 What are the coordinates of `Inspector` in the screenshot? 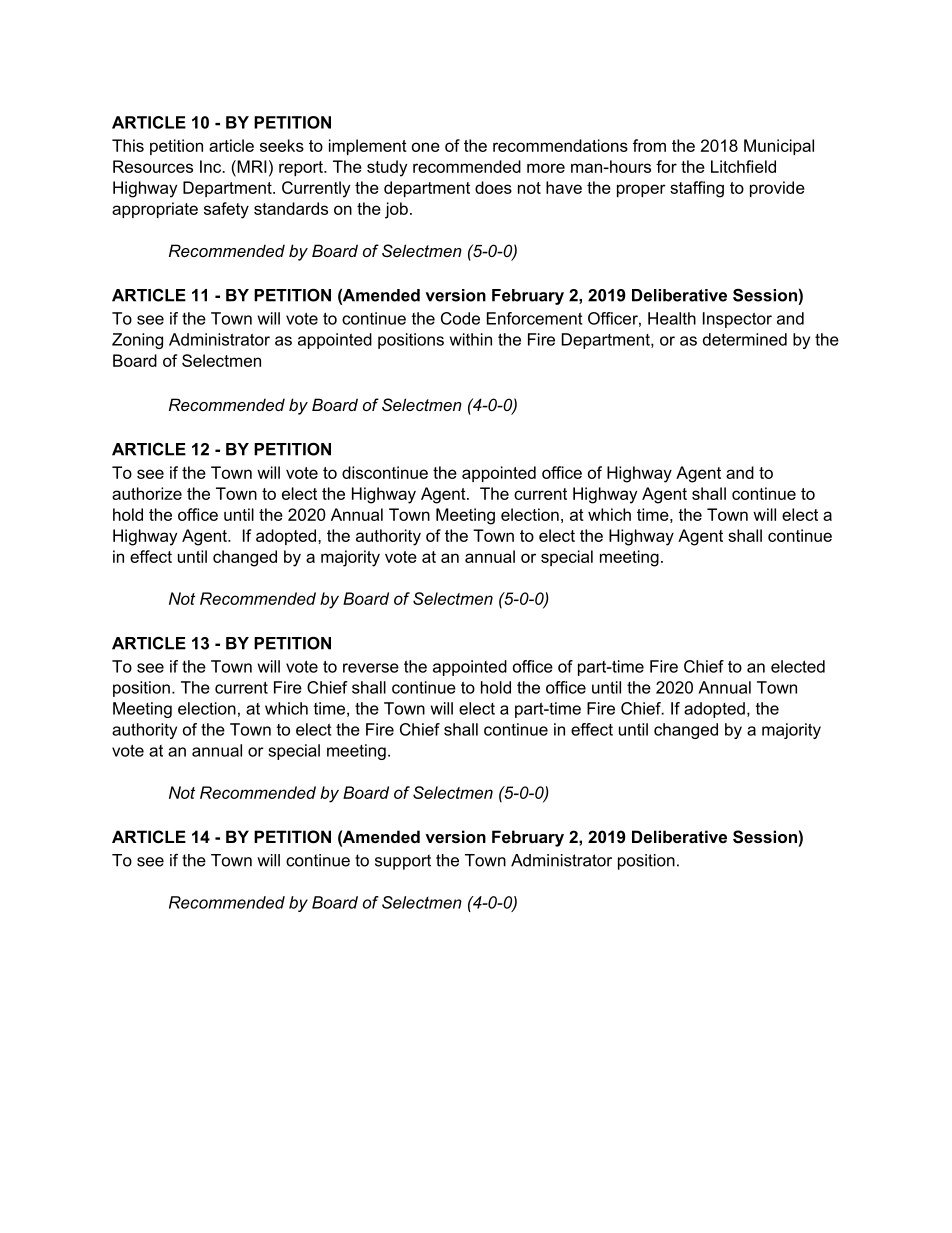 It's located at (737, 320).
